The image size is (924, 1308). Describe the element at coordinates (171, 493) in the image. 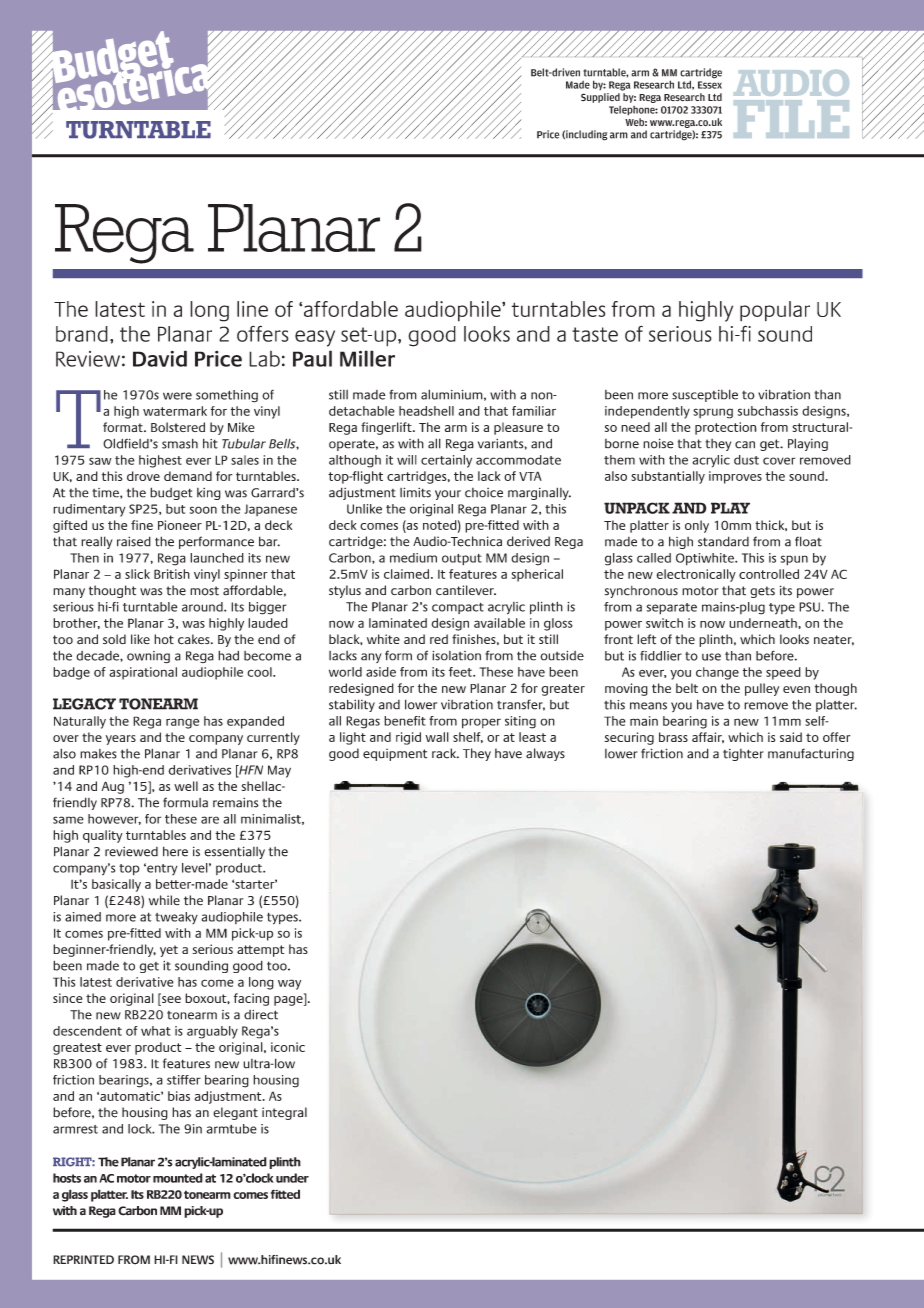

I see `budget` at that location.
